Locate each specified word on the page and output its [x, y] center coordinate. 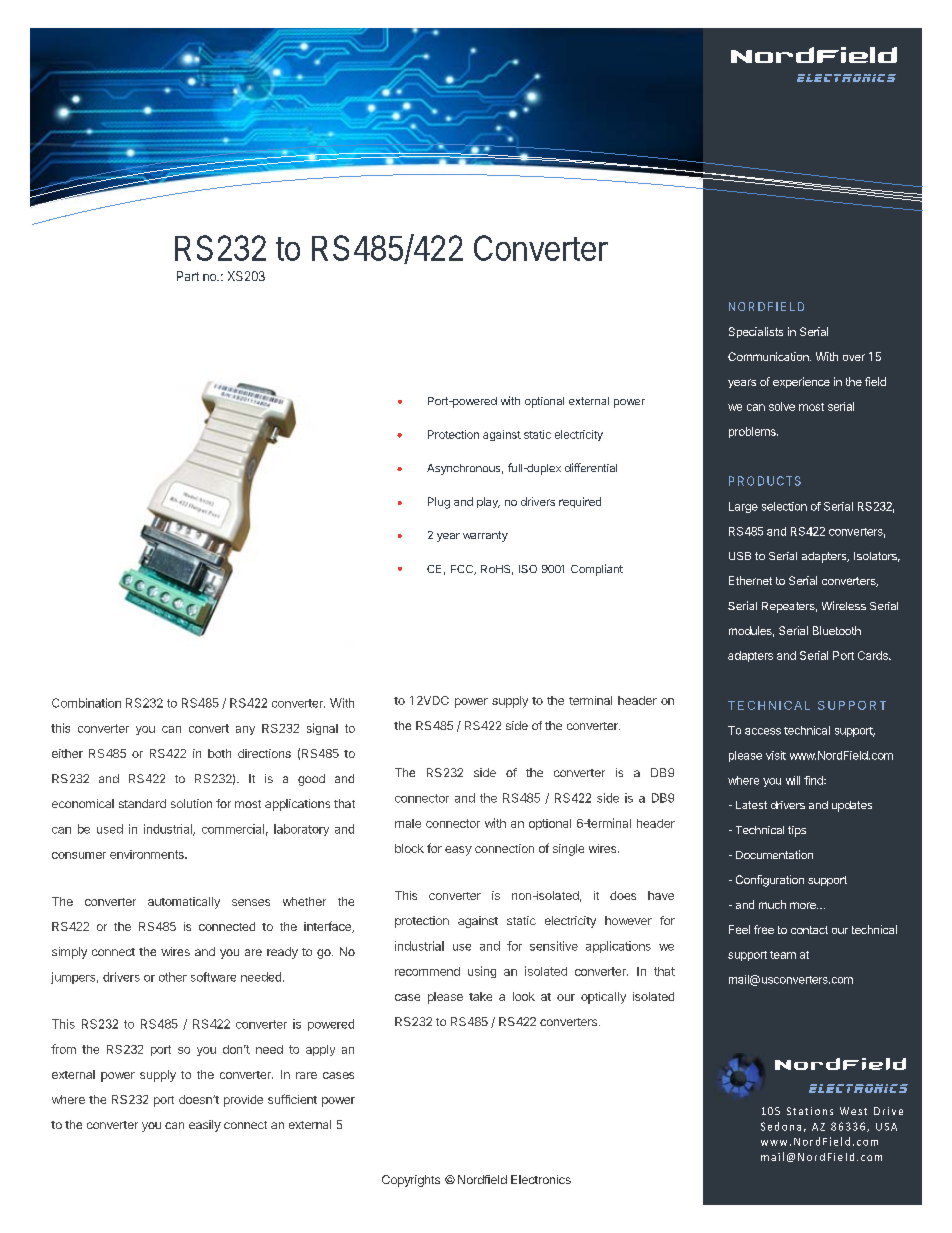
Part [188, 276]
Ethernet [750, 580]
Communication [769, 356]
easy [458, 851]
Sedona [781, 1126]
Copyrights [411, 1181]
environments [148, 854]
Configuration [770, 881]
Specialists [756, 332]
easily [205, 1126]
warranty [485, 536]
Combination [86, 703]
